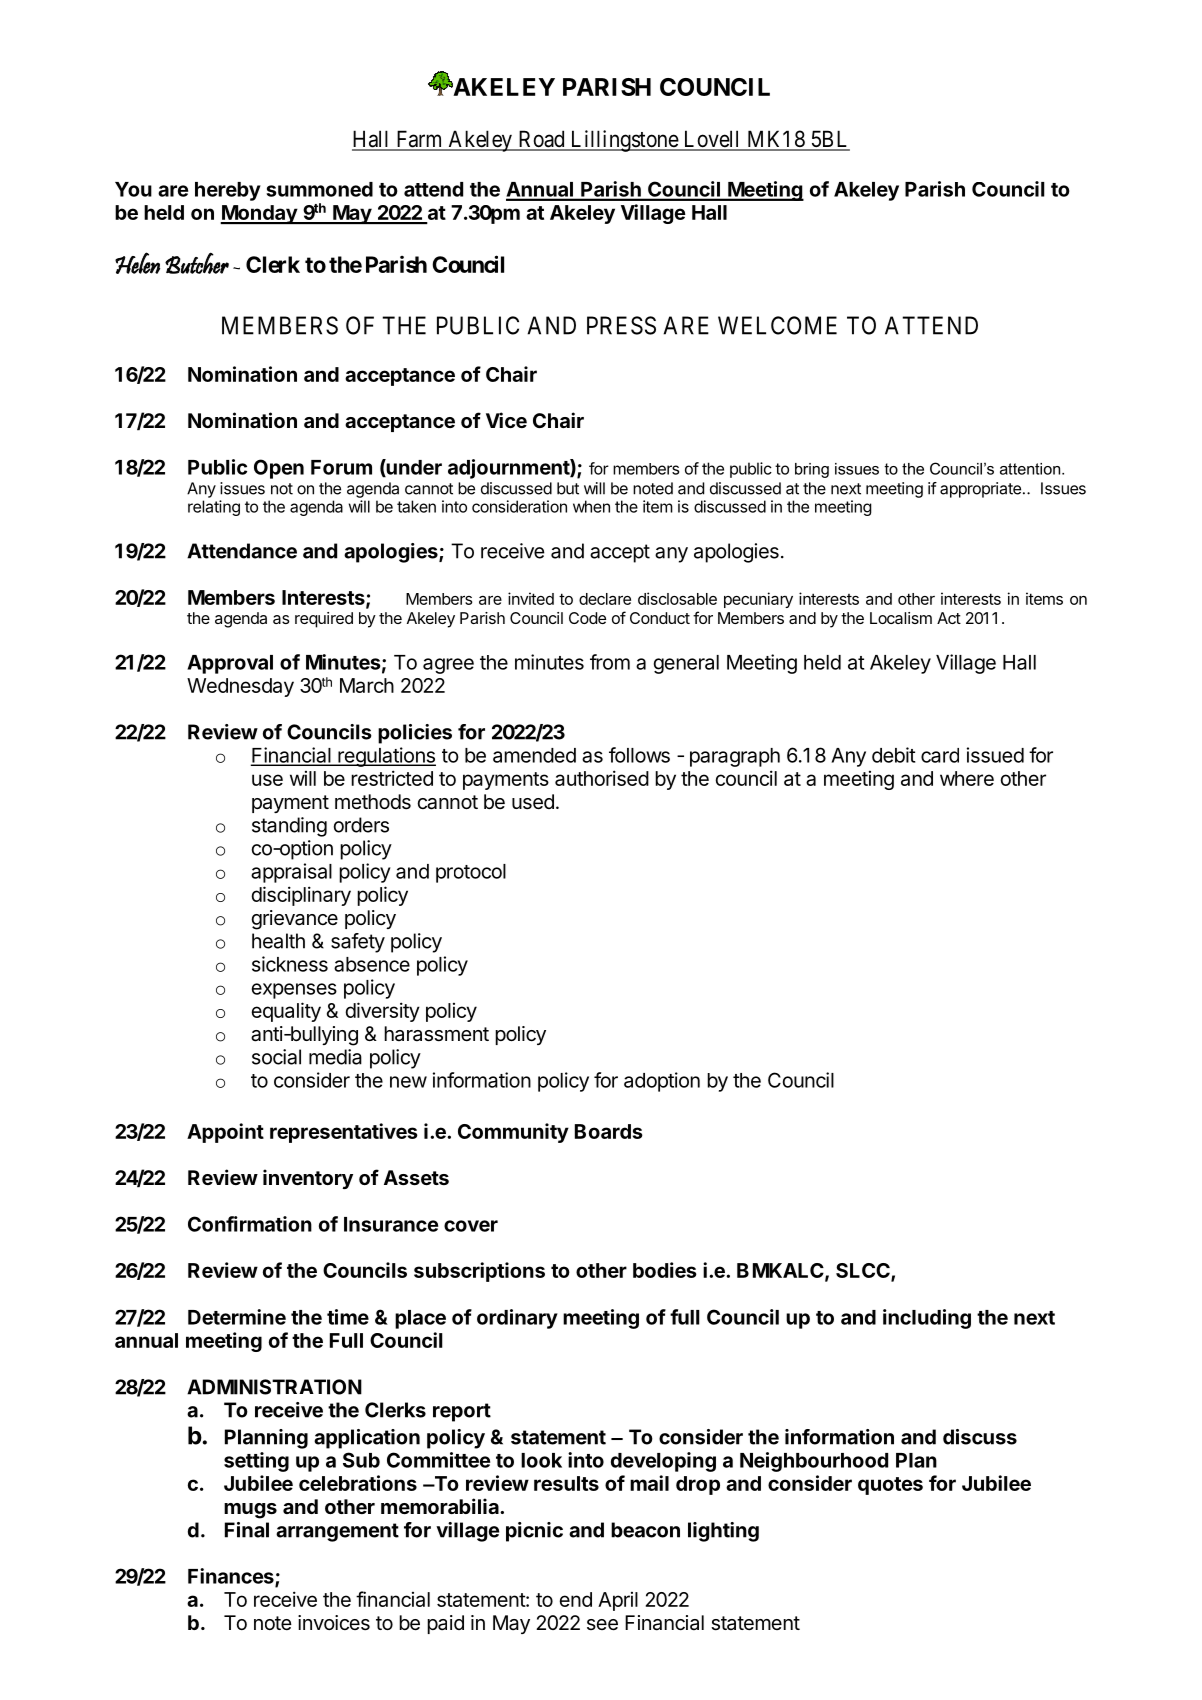 This image has width=1202, height=1700. I want to click on where, so click(967, 778).
